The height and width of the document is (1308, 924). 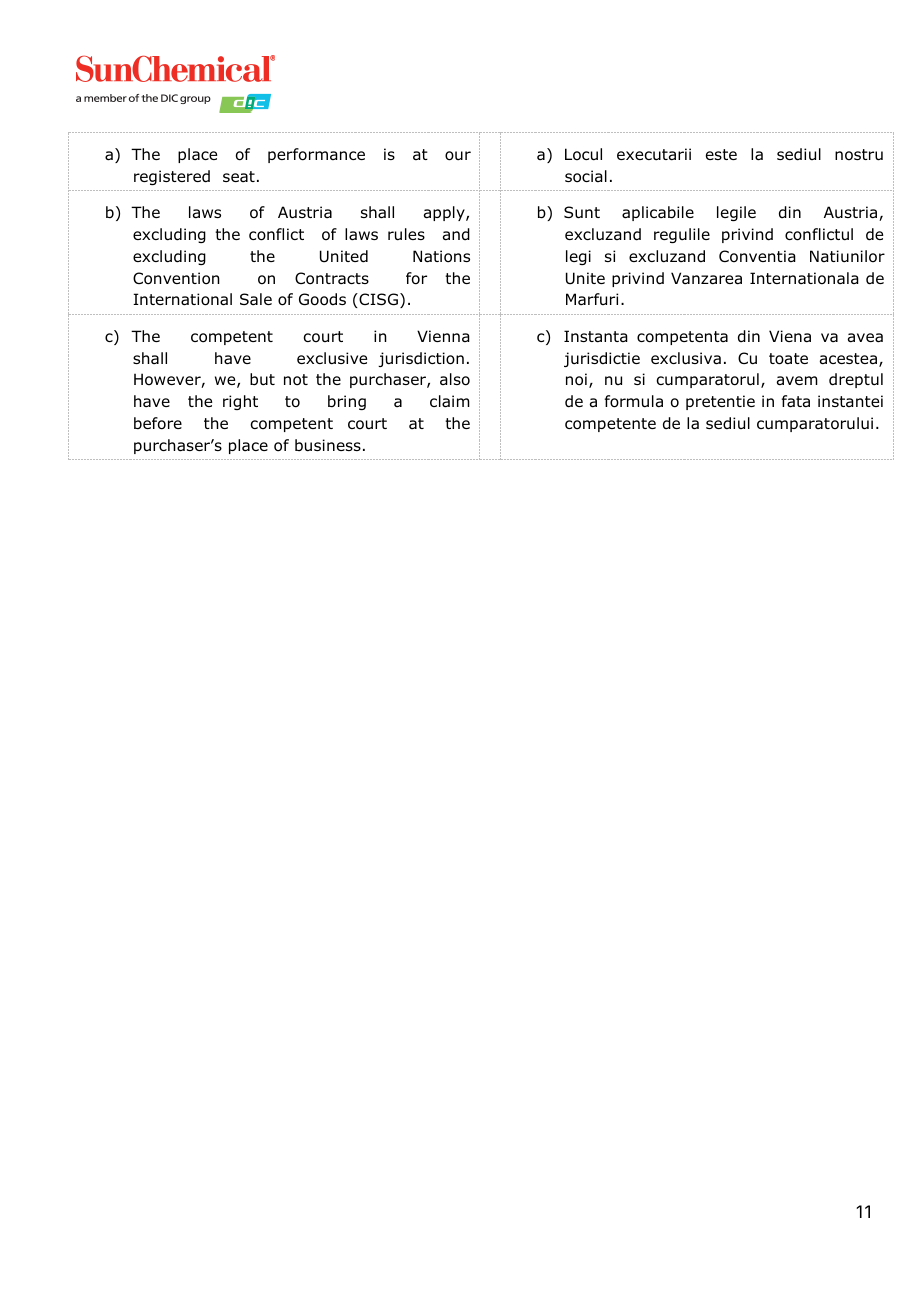 What do you see at coordinates (865, 338) in the document?
I see `avea` at bounding box center [865, 338].
